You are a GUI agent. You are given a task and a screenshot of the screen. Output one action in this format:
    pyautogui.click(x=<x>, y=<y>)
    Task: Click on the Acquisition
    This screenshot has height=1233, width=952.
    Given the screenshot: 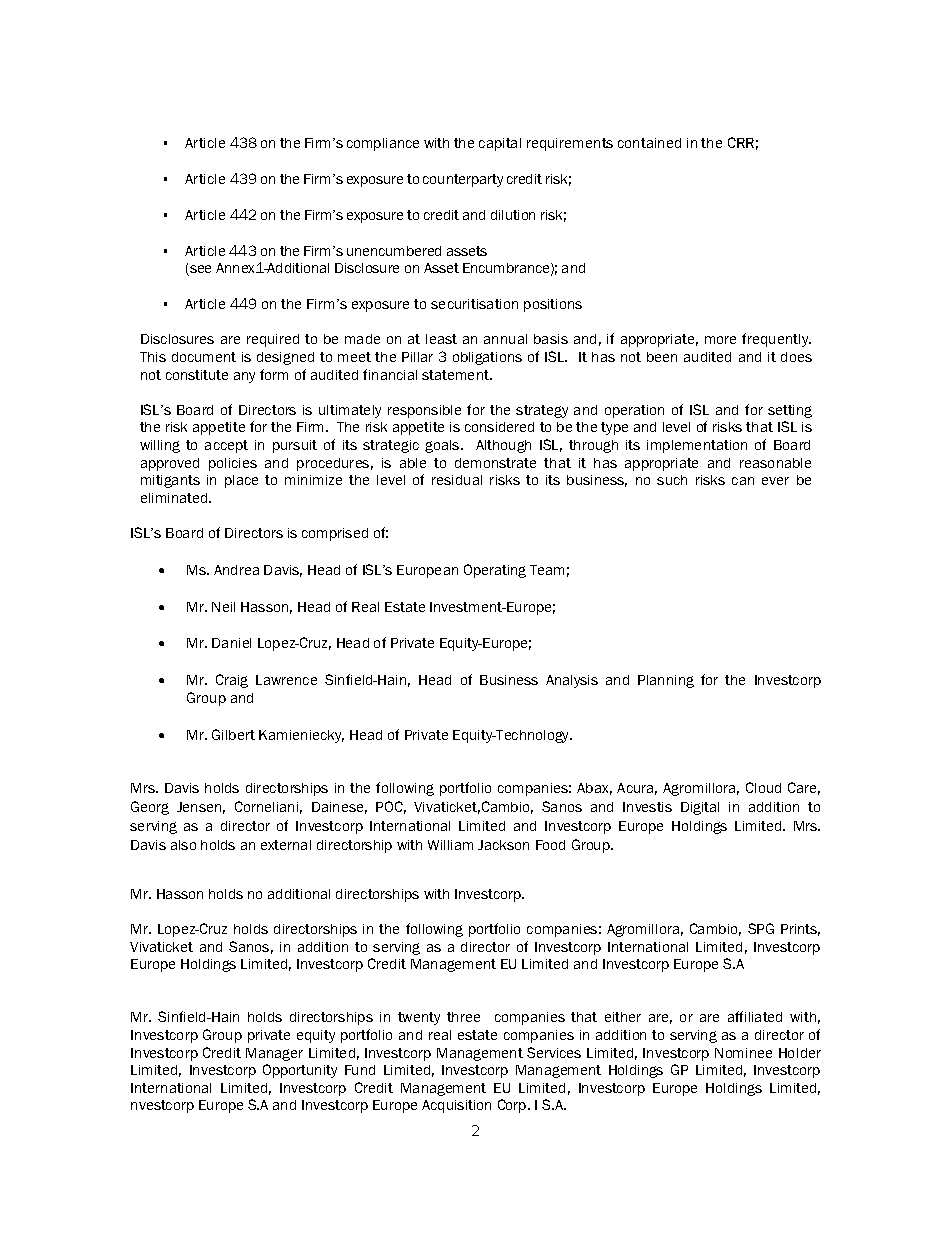 What is the action you would take?
    pyautogui.click(x=456, y=1106)
